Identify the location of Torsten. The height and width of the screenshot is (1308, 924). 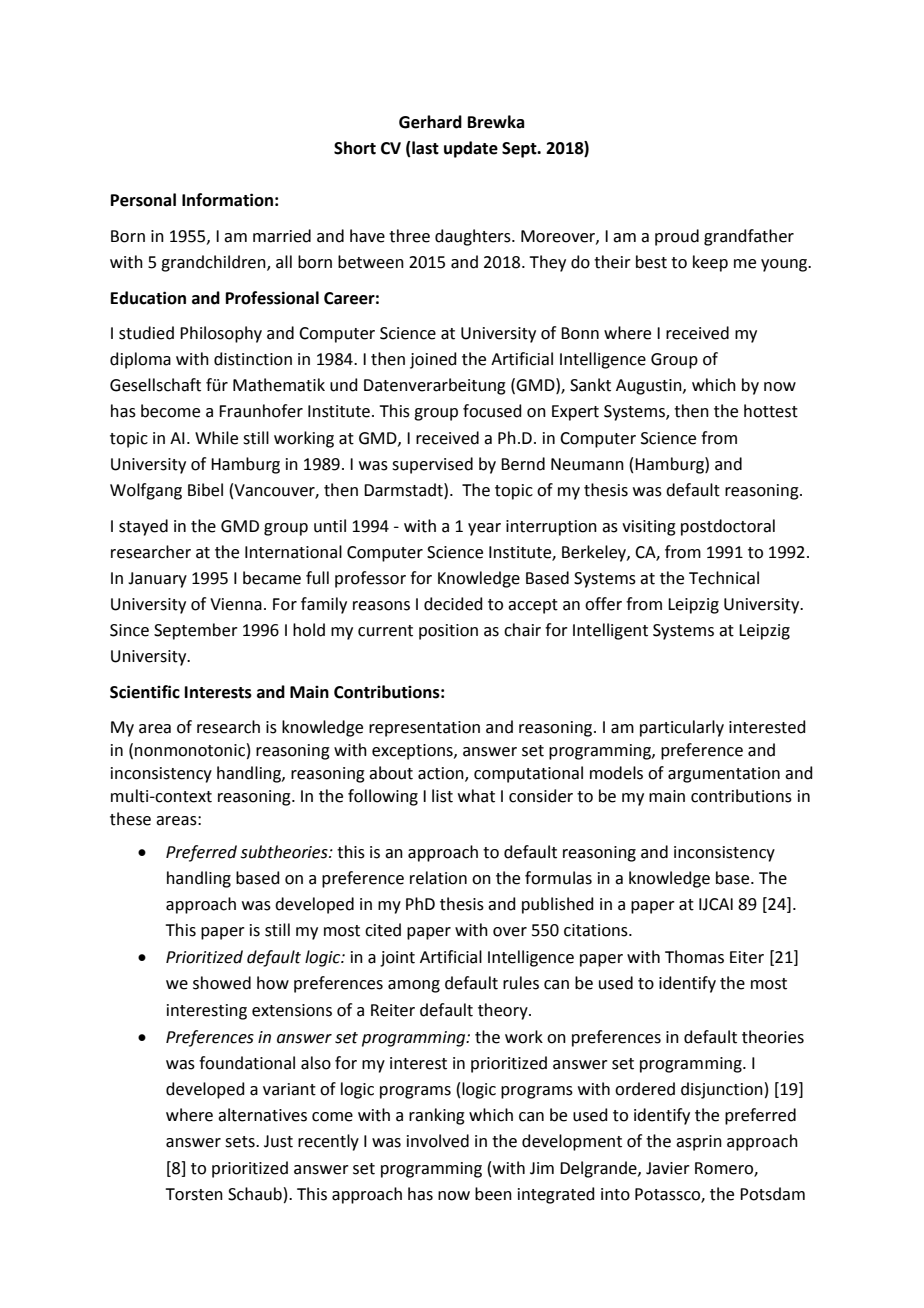
(194, 1194).
